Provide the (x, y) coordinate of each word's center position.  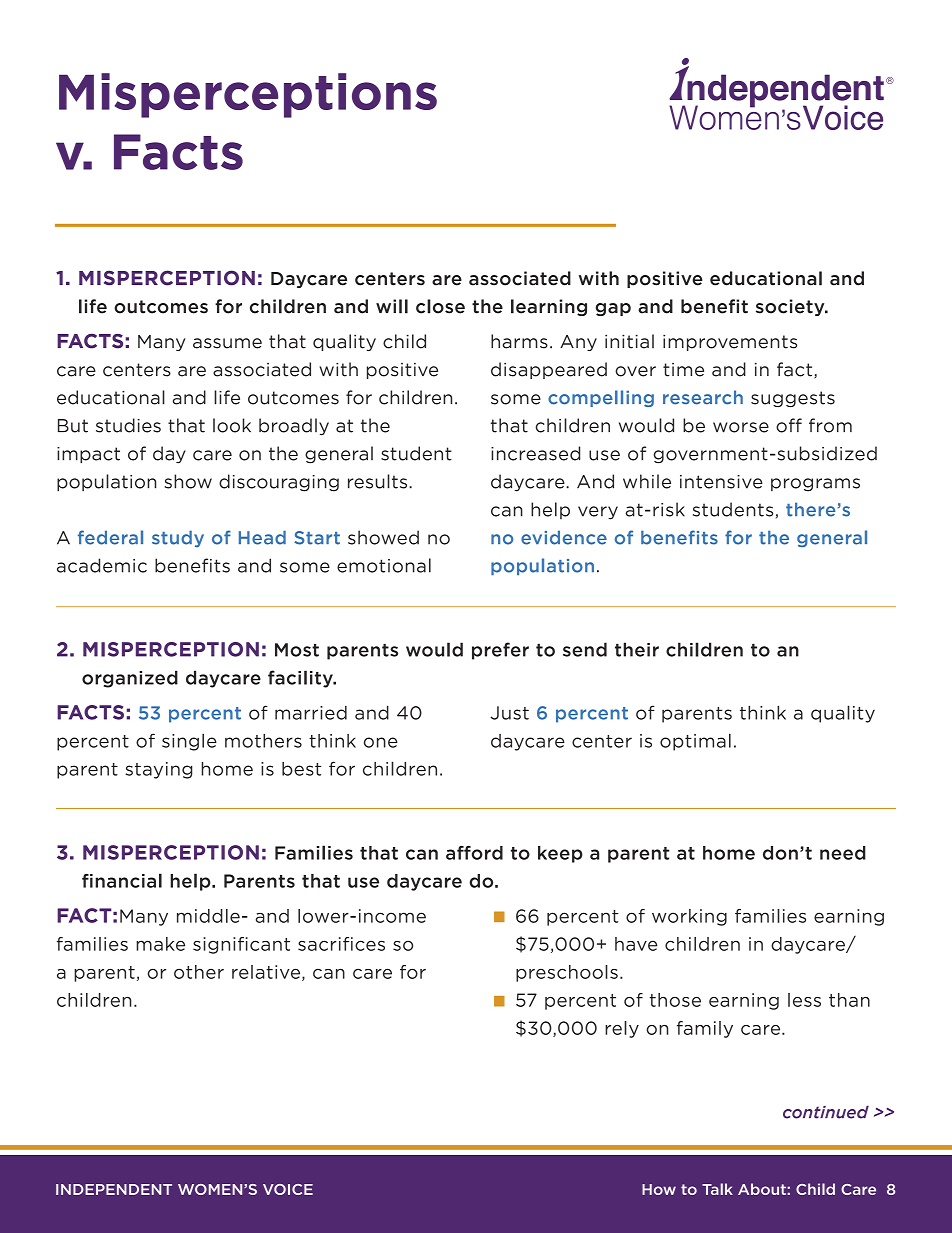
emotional (384, 565)
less (804, 1000)
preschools (567, 973)
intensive (721, 482)
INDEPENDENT (114, 1189)
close (440, 306)
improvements (730, 342)
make (160, 944)
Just (510, 713)
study (178, 539)
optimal (695, 742)
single (189, 742)
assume (227, 343)
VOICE (288, 1189)
